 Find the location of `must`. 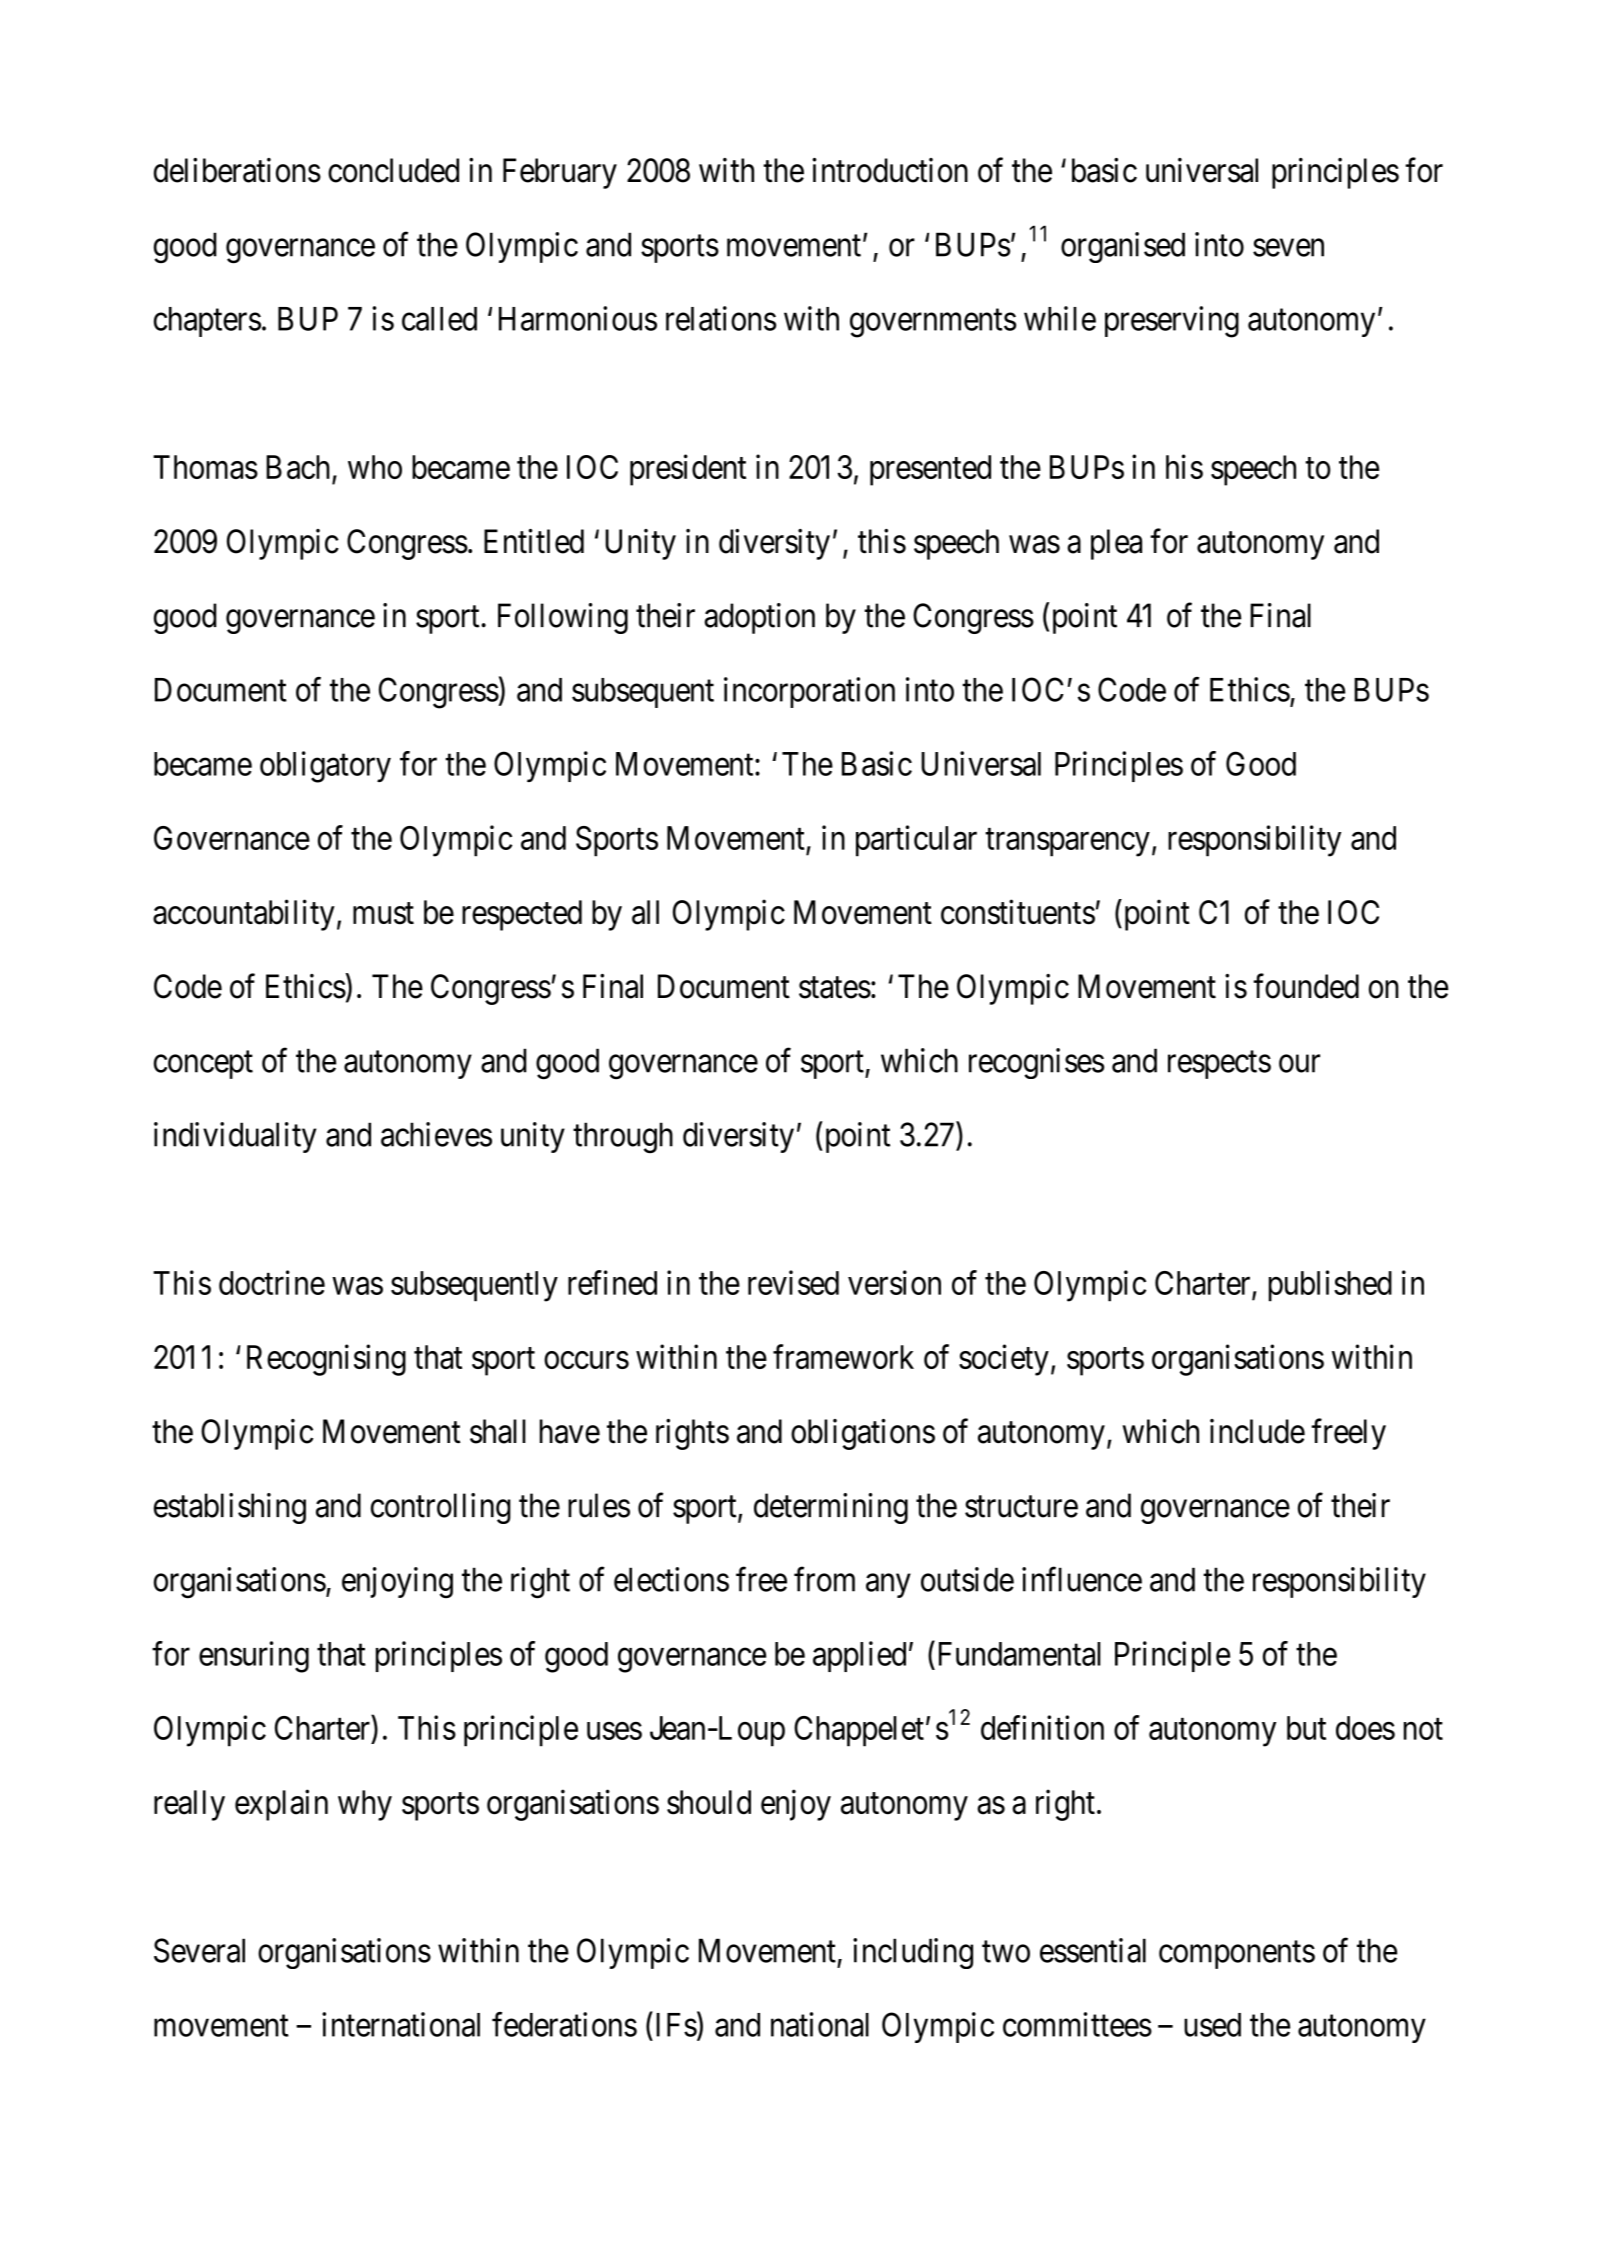

must is located at coordinates (383, 914).
